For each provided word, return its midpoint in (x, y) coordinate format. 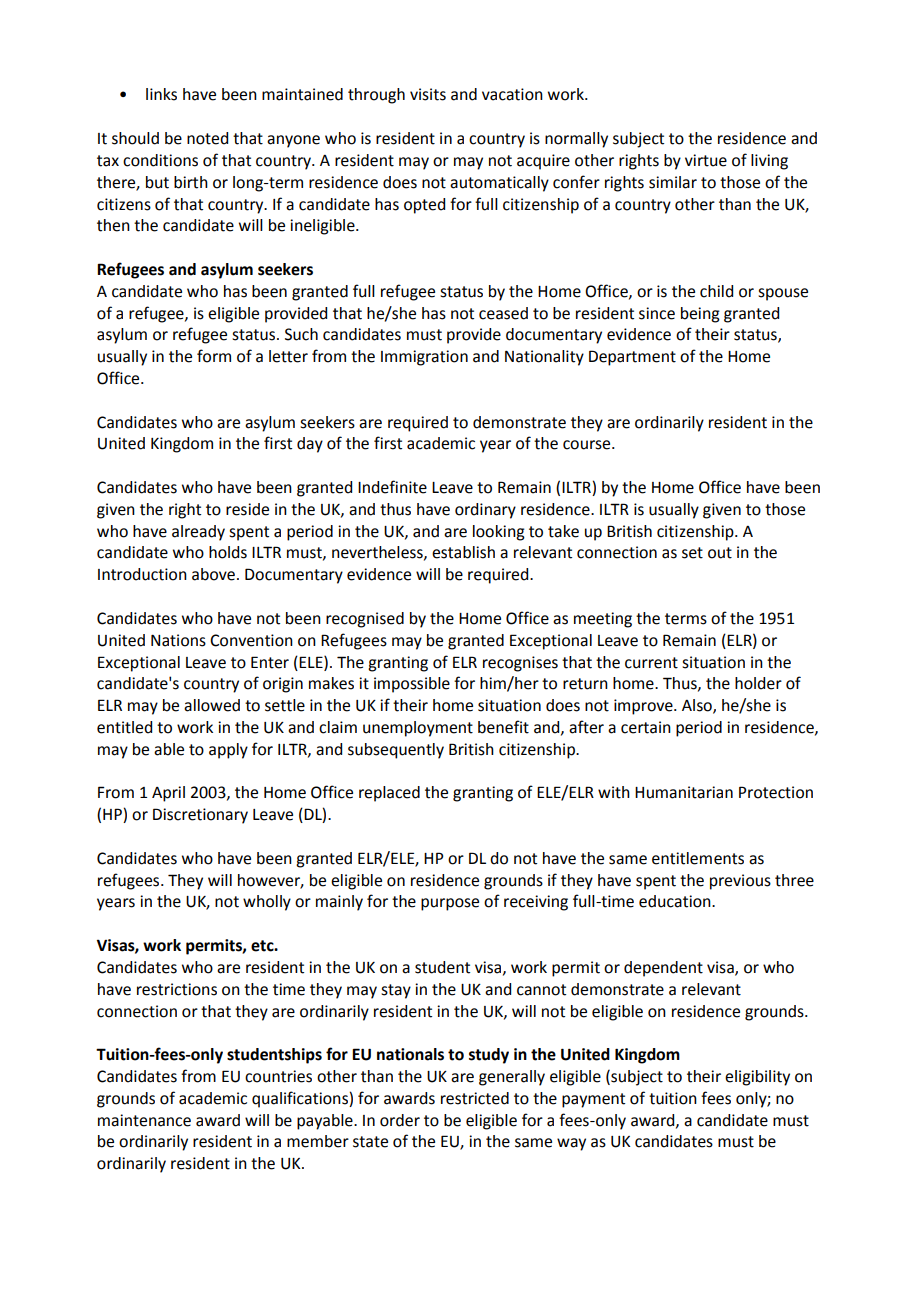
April (168, 794)
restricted (475, 1098)
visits (428, 94)
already (198, 533)
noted (207, 138)
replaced (389, 794)
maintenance (144, 1120)
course (588, 445)
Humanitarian (684, 792)
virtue (706, 160)
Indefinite (392, 487)
